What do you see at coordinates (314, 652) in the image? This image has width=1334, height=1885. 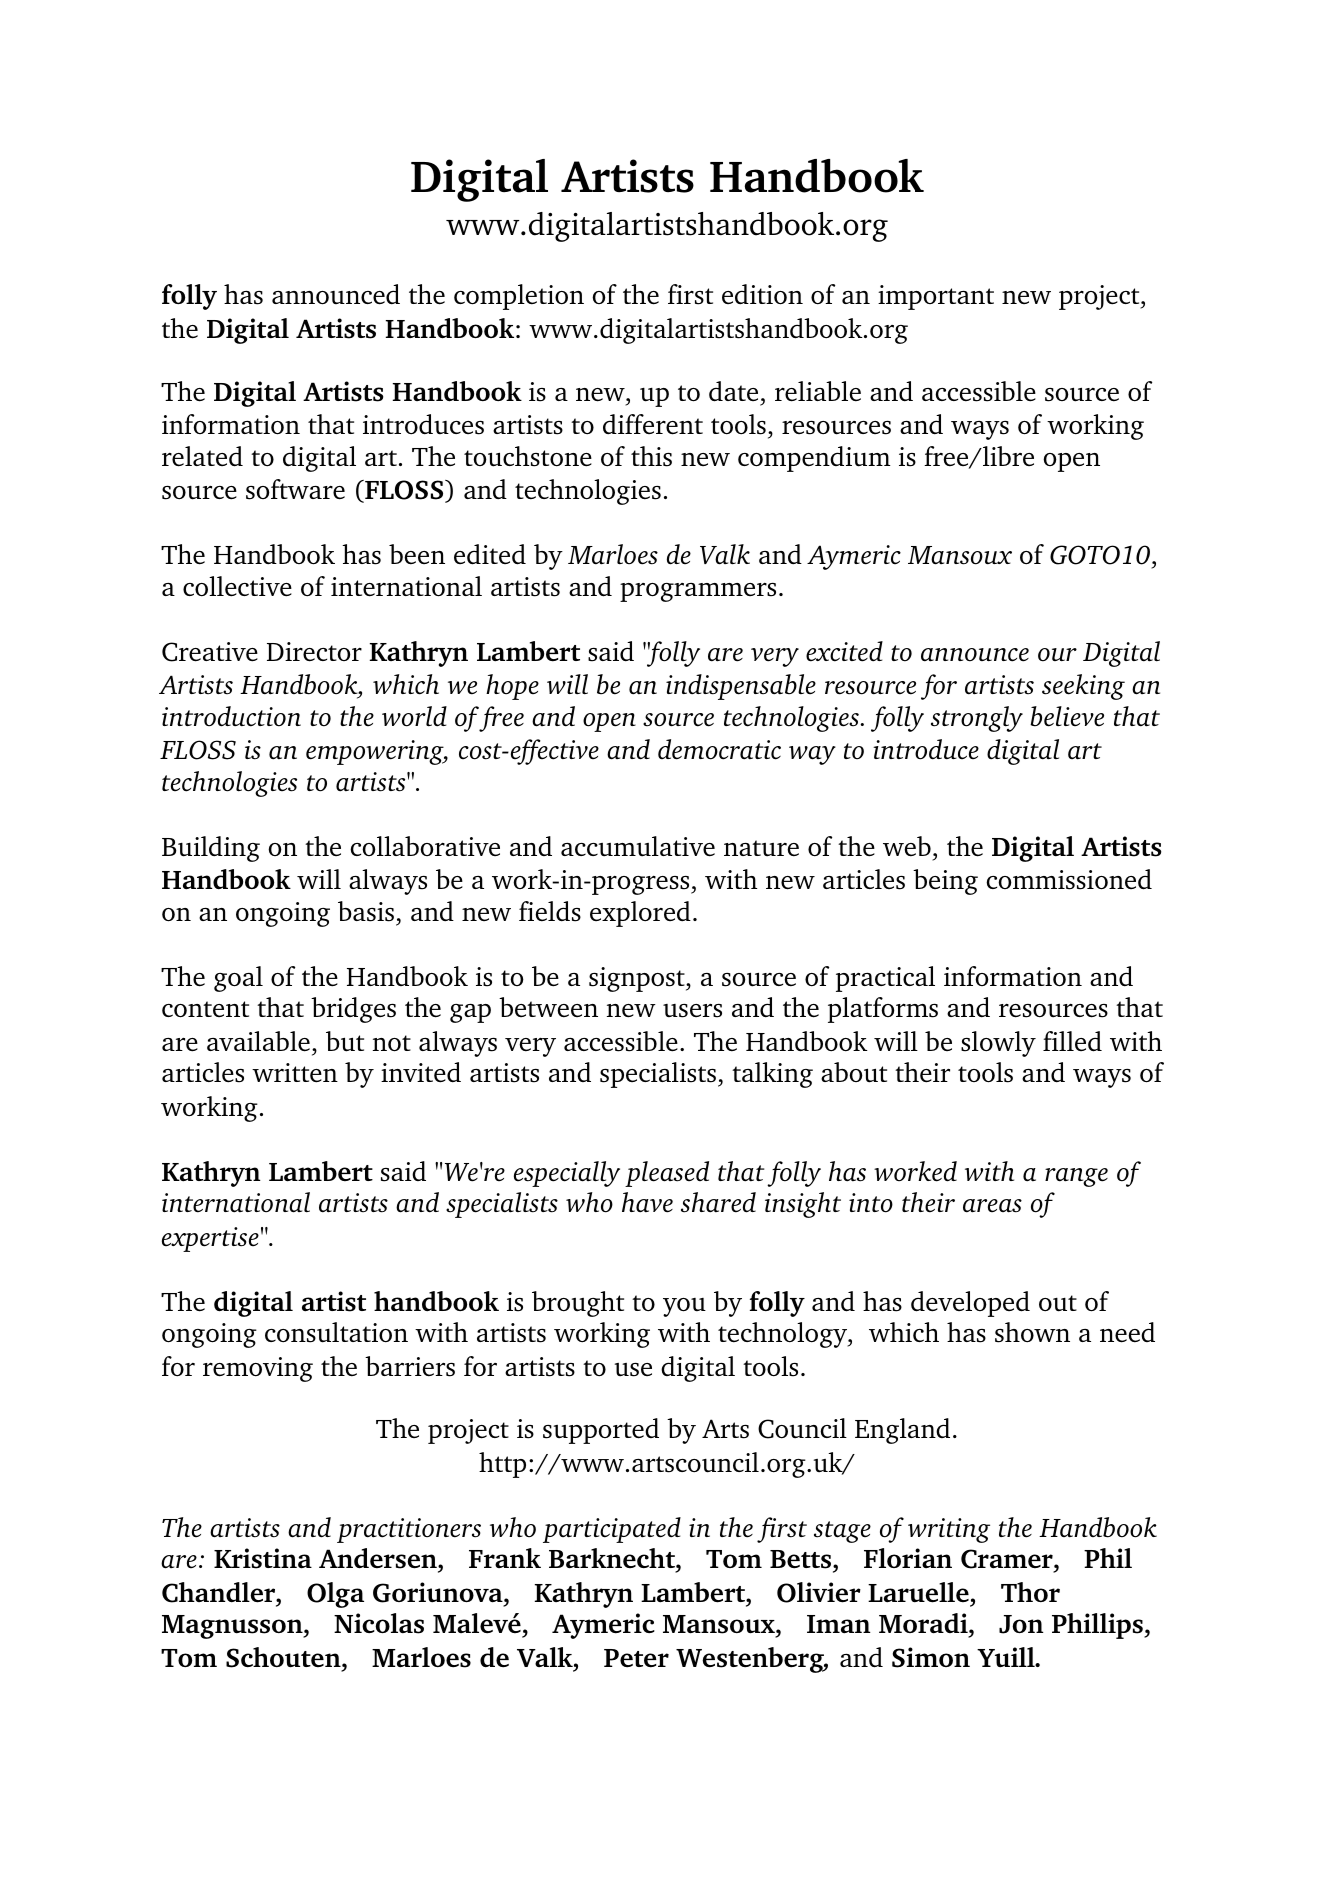 I see `Director` at bounding box center [314, 652].
